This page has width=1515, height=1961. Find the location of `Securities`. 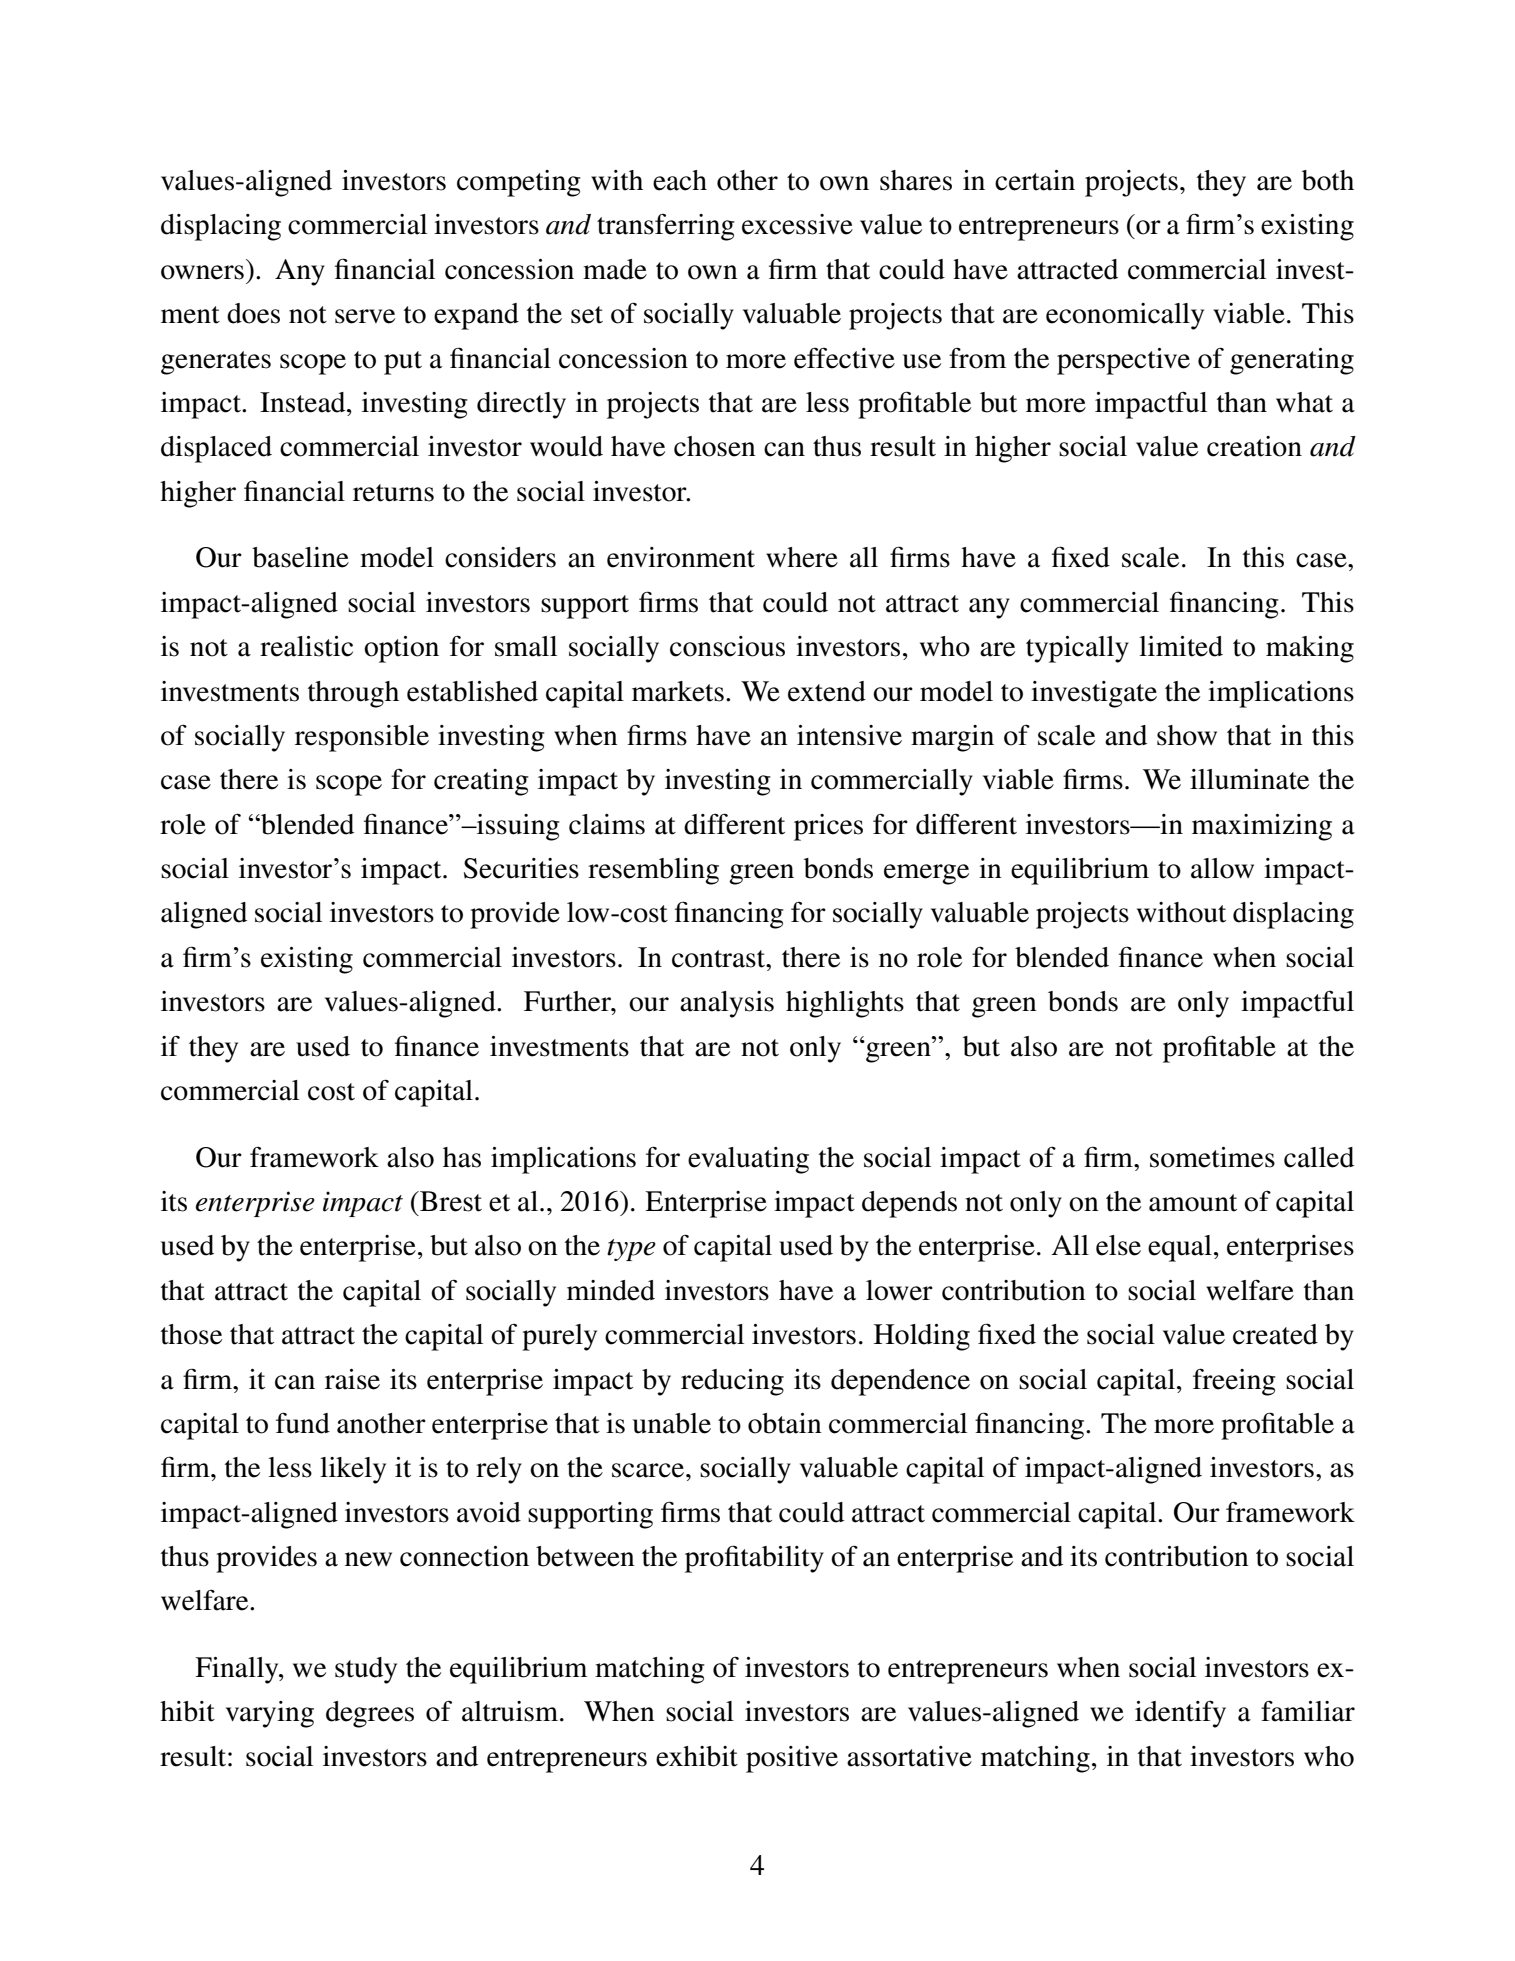

Securities is located at coordinates (521, 868).
